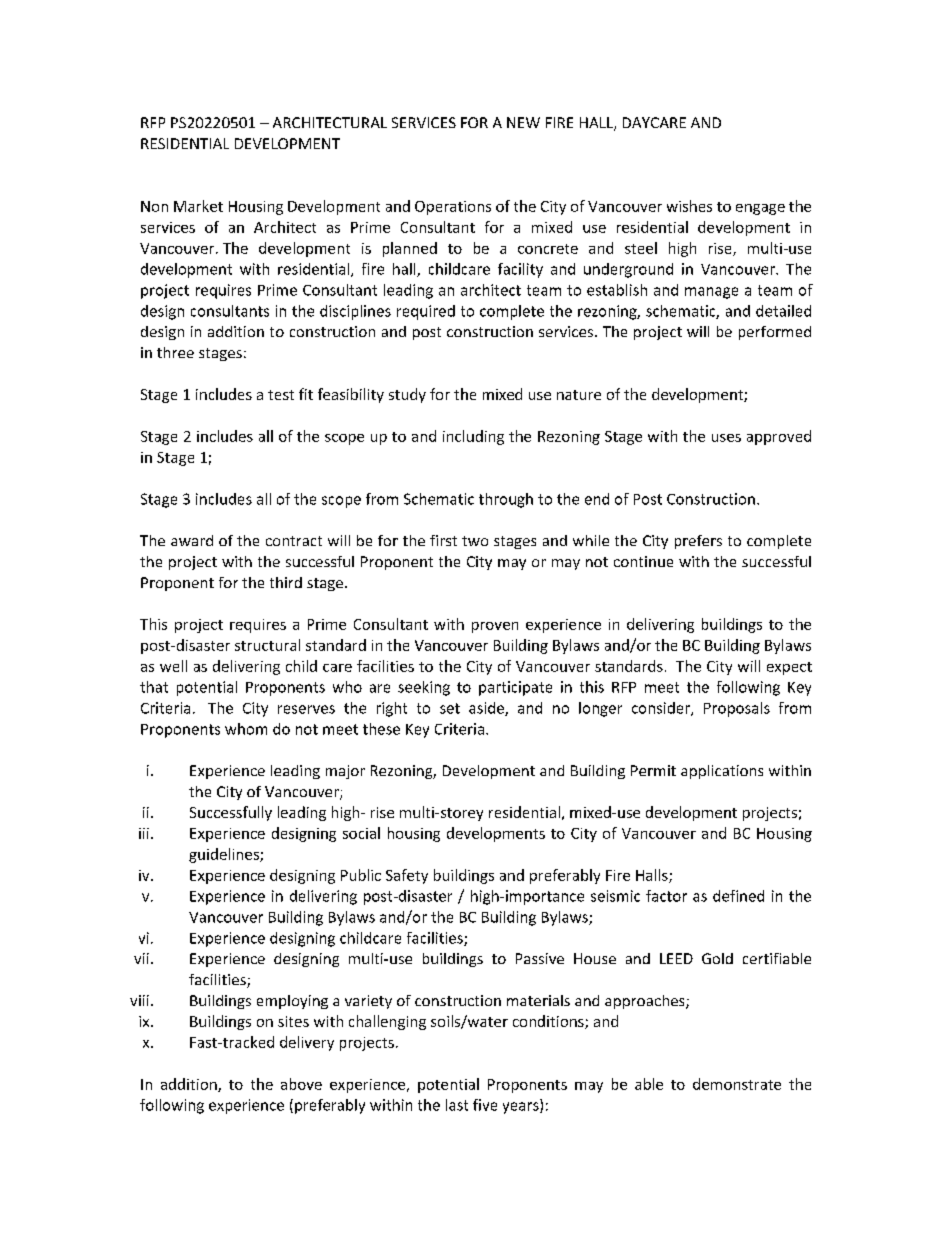 This document has height=1233, width=952. What do you see at coordinates (473, 437) in the document?
I see `including` at bounding box center [473, 437].
